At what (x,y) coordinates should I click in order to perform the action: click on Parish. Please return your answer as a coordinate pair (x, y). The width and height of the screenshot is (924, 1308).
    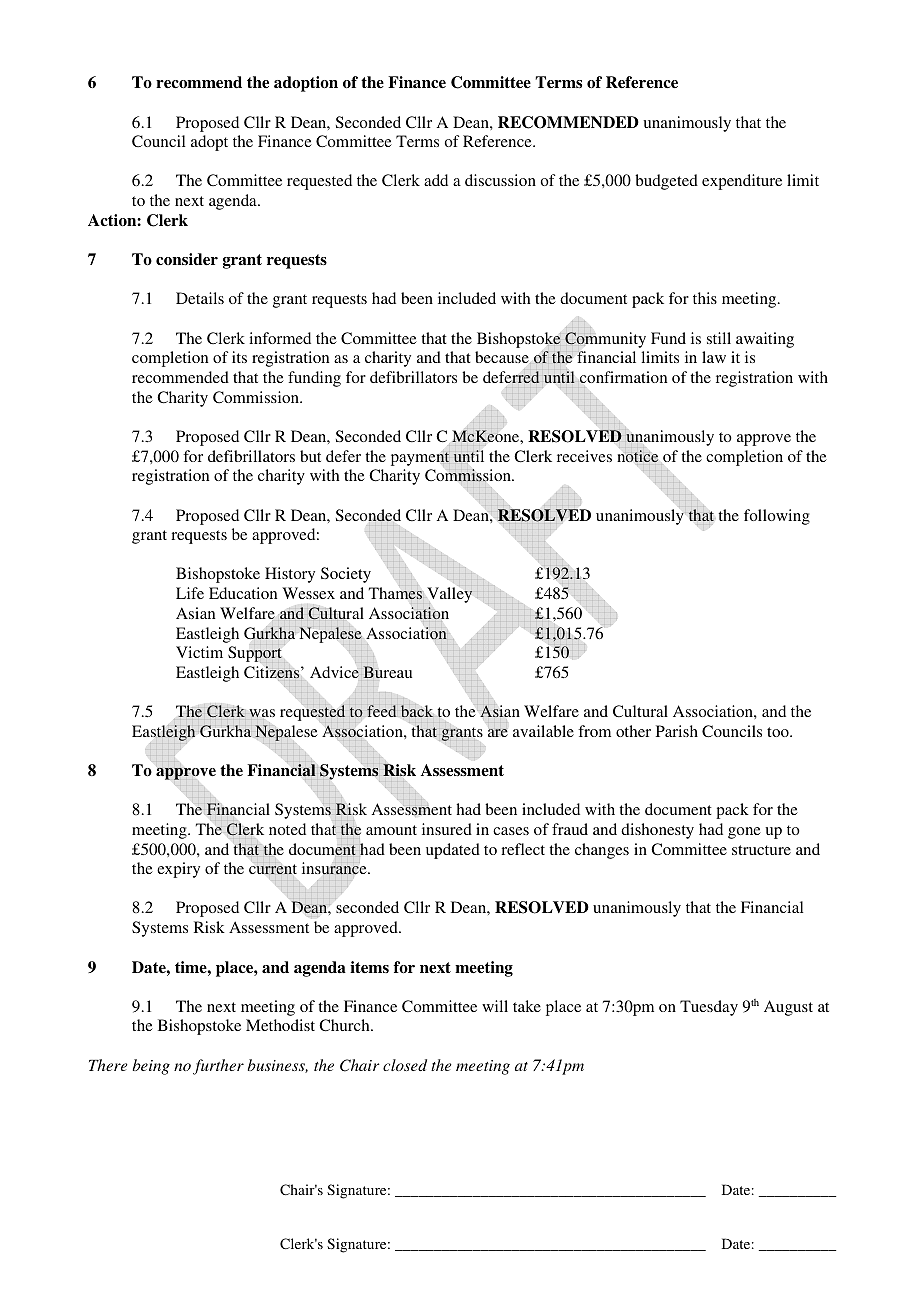
    Looking at the image, I should click on (677, 731).
